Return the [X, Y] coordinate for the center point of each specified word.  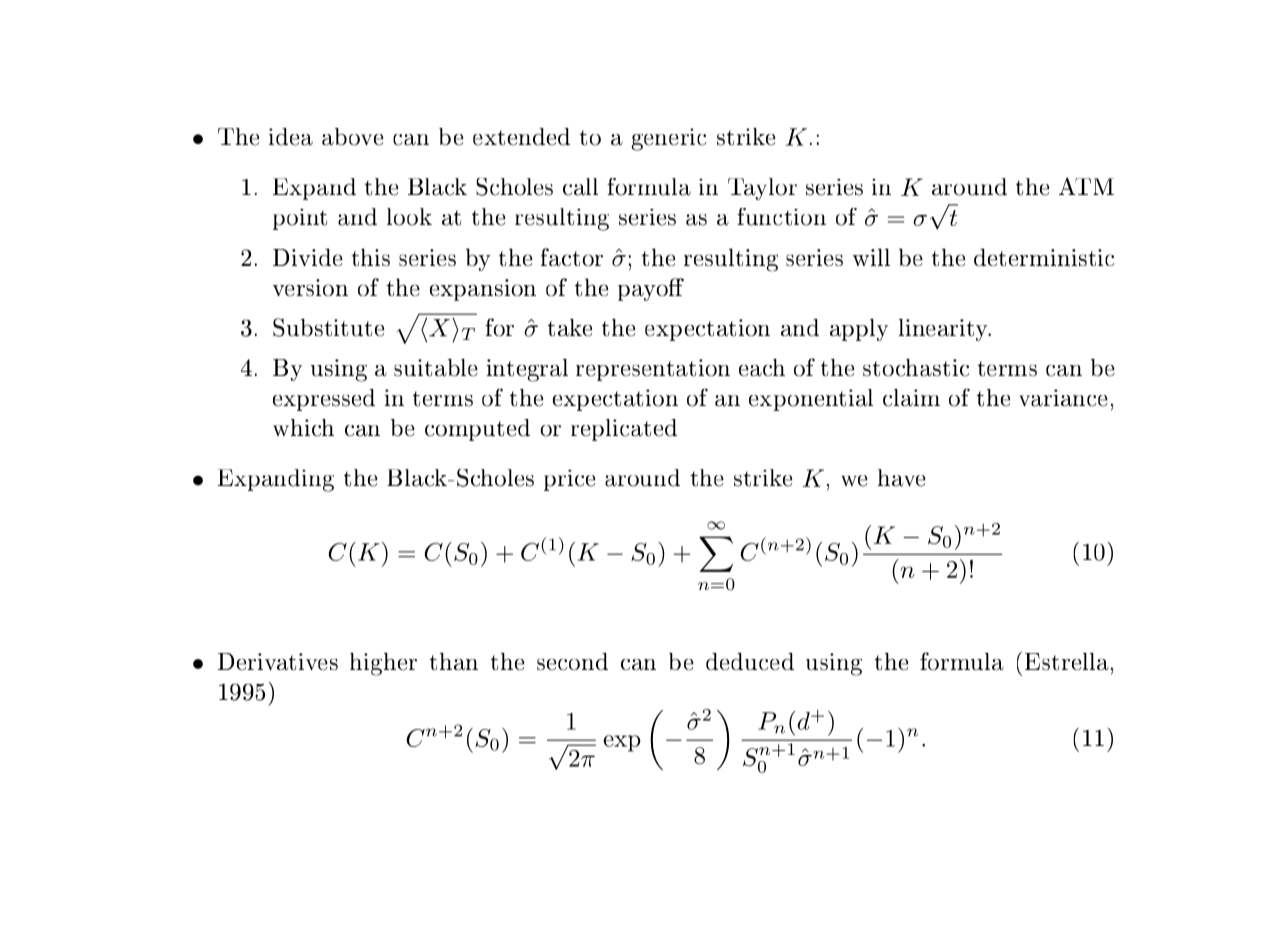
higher [383, 664]
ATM [1086, 186]
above [352, 137]
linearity [945, 330]
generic [669, 139]
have [902, 478]
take [570, 327]
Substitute [328, 327]
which [303, 428]
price [569, 480]
